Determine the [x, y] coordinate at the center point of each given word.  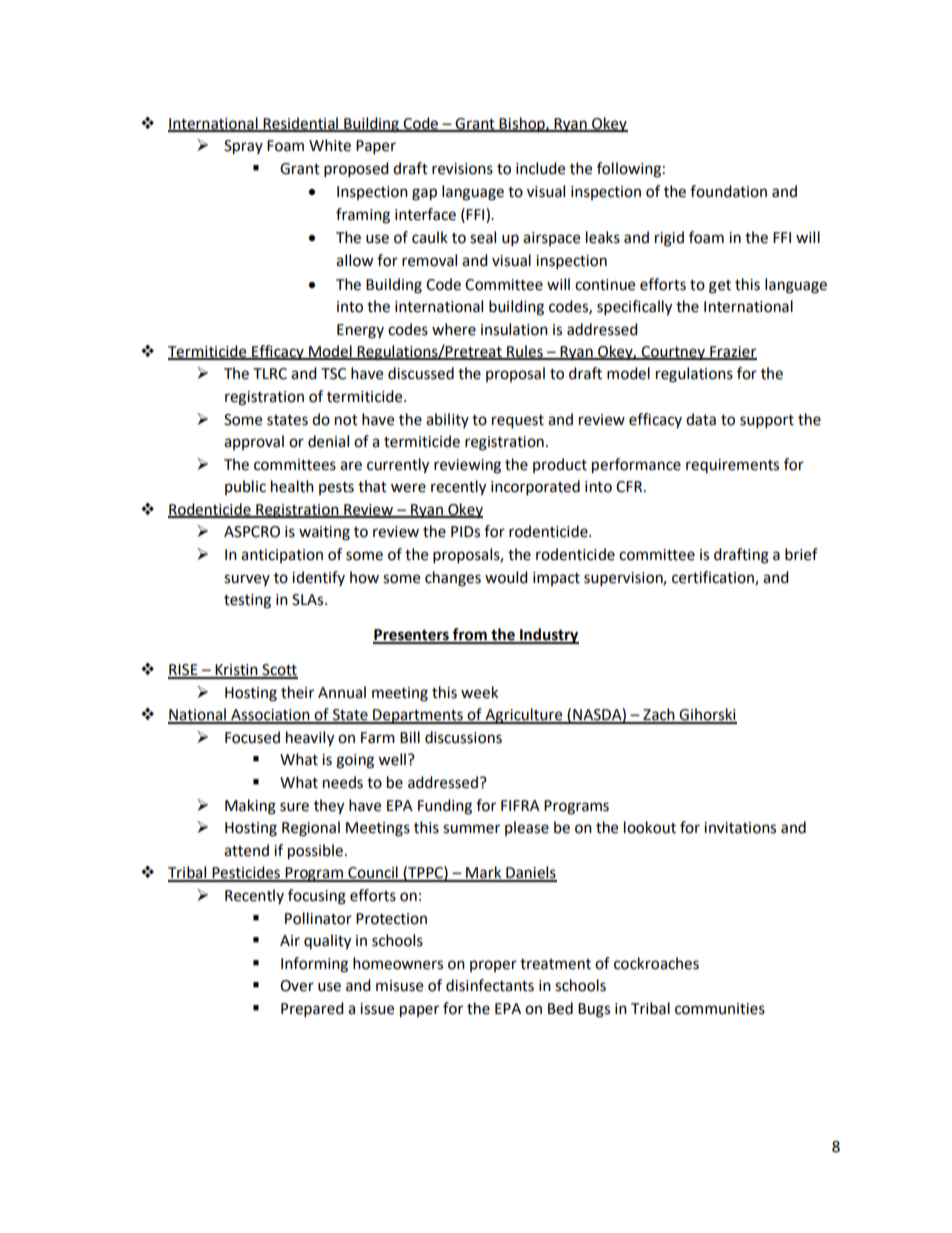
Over [297, 986]
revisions [462, 169]
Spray [243, 147]
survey [247, 580]
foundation [728, 191]
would [506, 577]
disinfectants [490, 985]
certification [714, 578]
